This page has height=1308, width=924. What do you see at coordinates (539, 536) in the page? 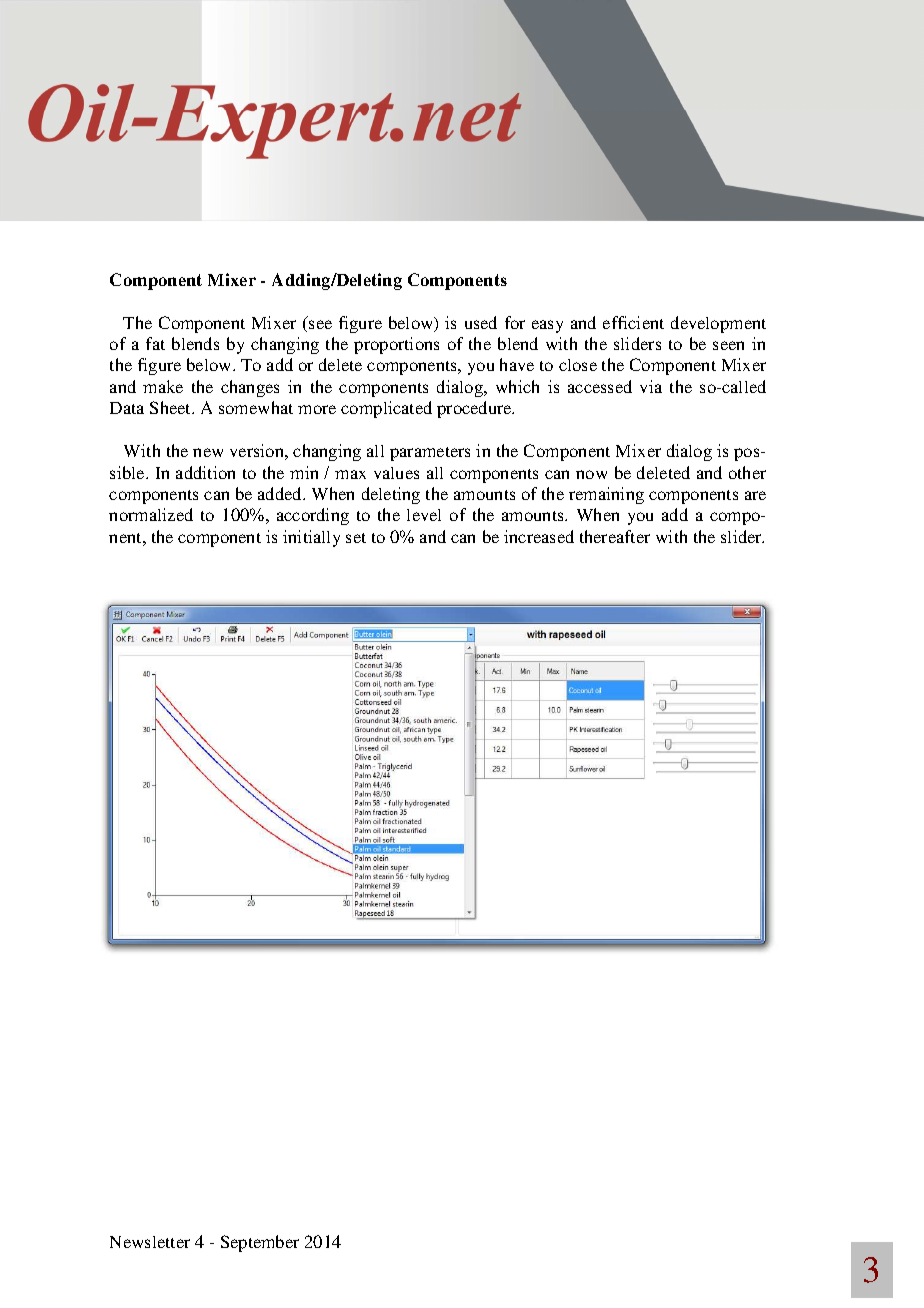
I see `increased` at bounding box center [539, 536].
